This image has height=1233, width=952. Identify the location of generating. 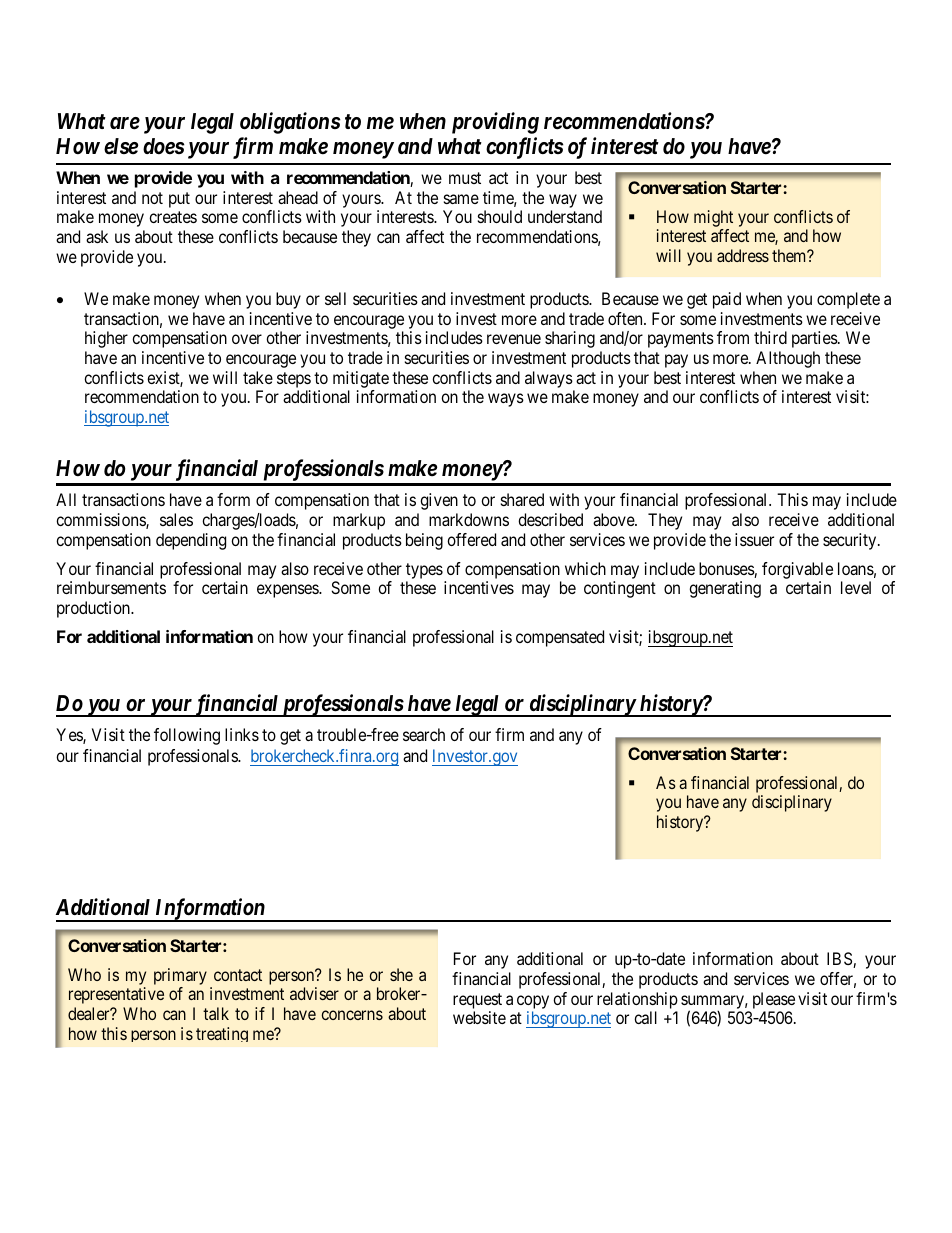
(725, 589).
